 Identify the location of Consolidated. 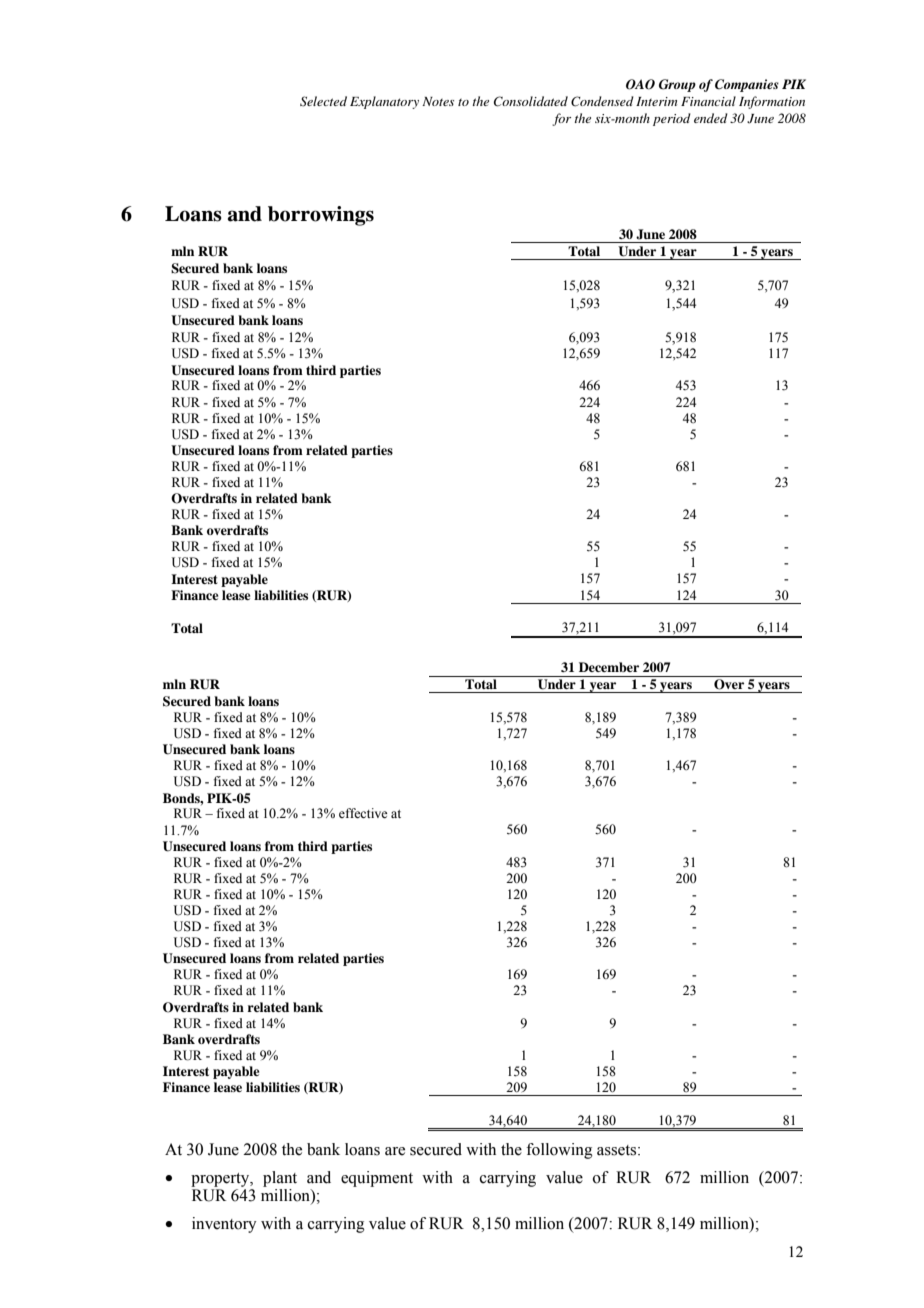
(531, 101).
